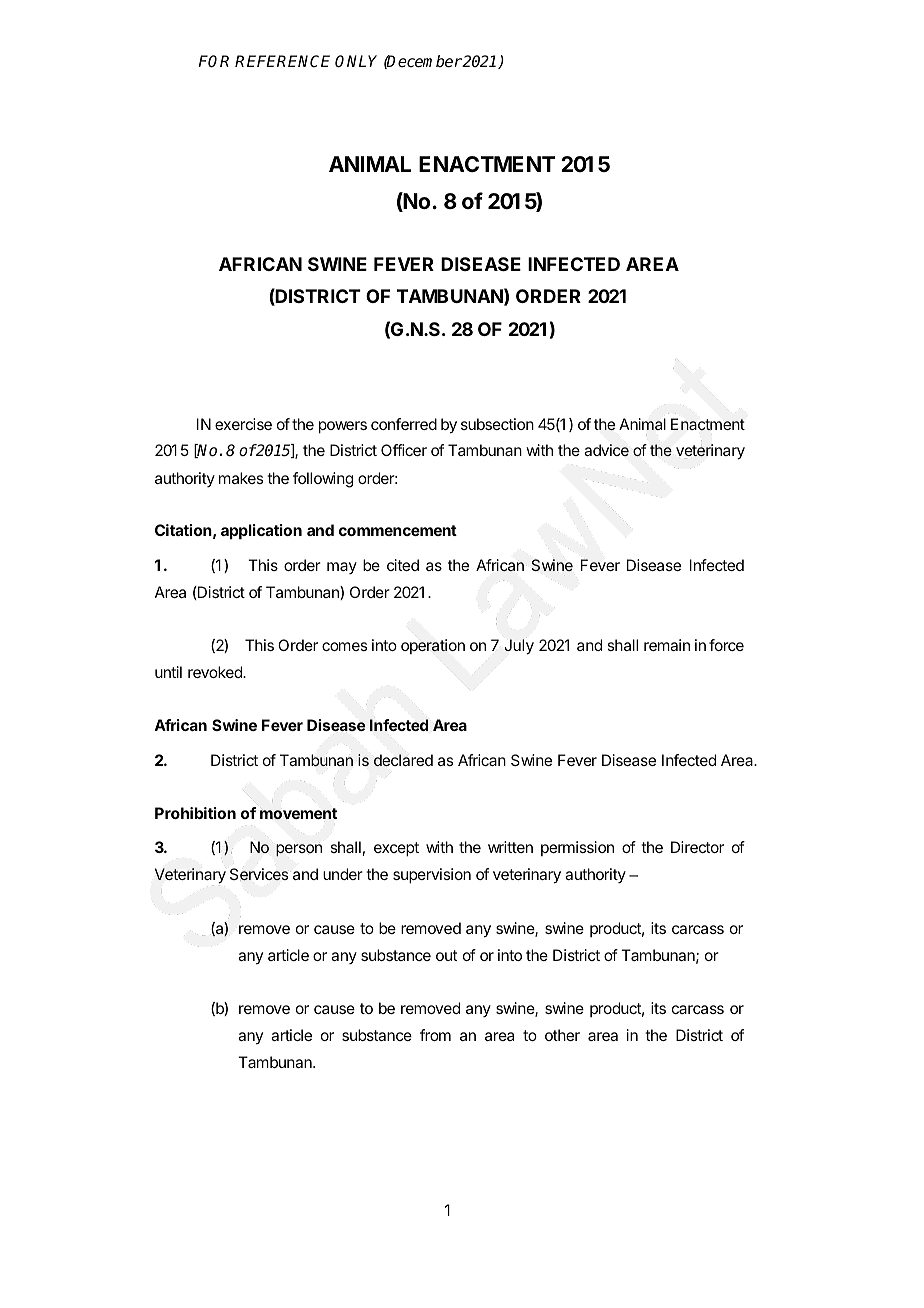  What do you see at coordinates (243, 424) in the screenshot?
I see `exercise` at bounding box center [243, 424].
